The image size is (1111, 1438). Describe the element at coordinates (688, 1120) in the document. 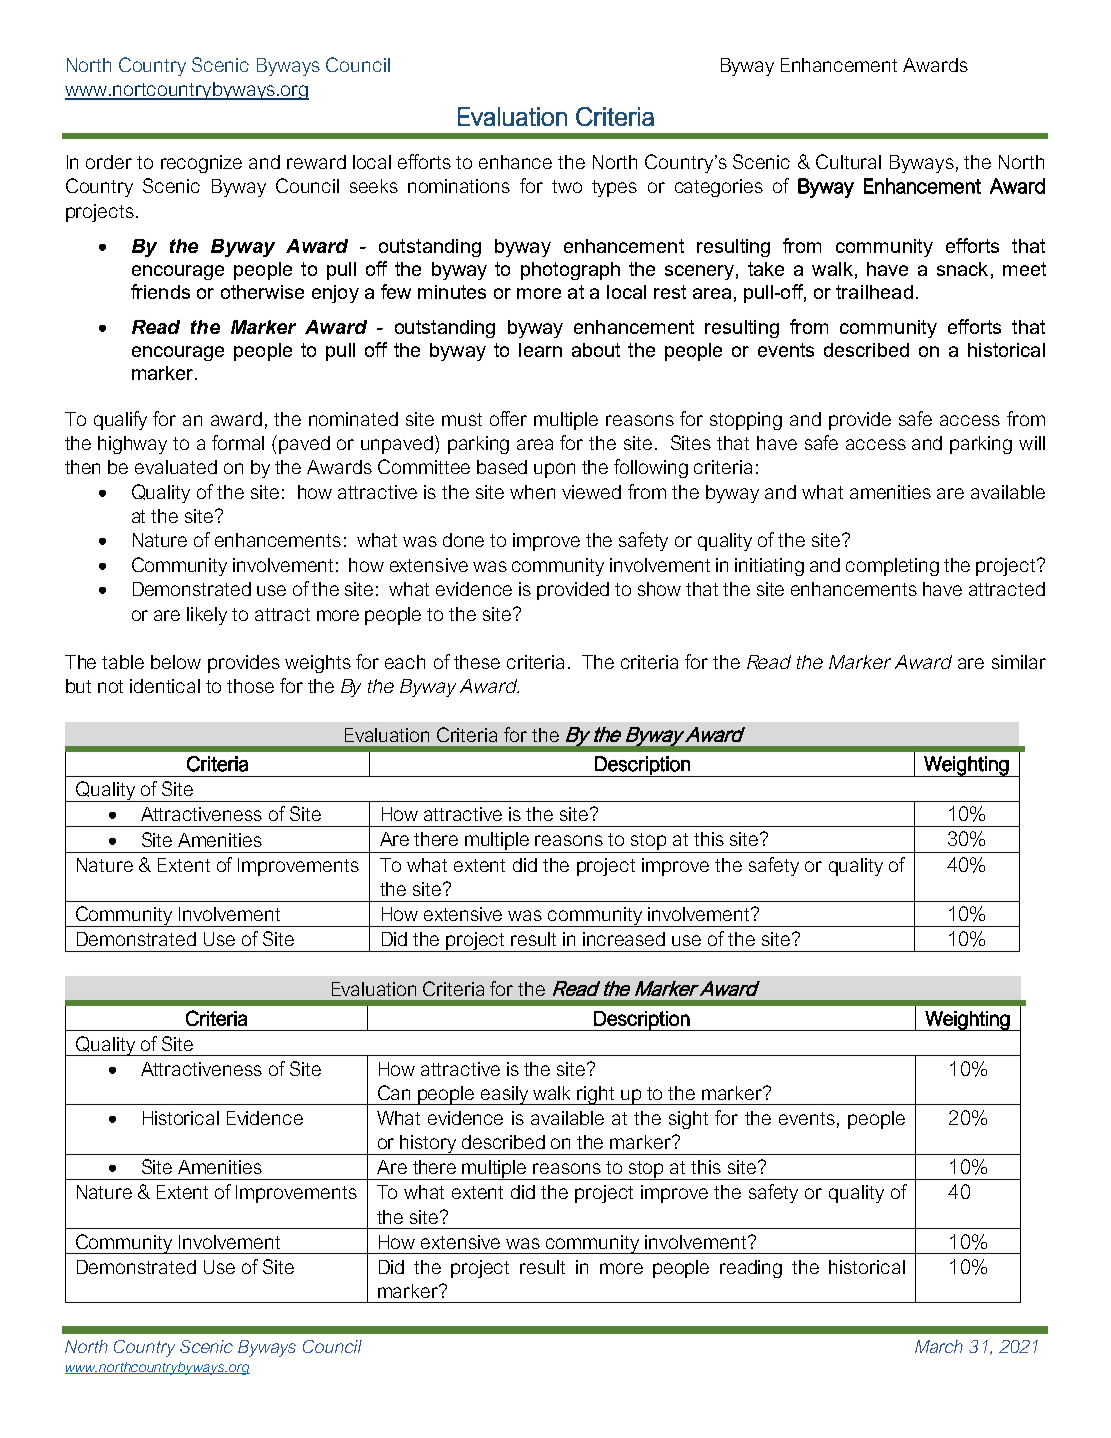

I see `sight` at that location.
